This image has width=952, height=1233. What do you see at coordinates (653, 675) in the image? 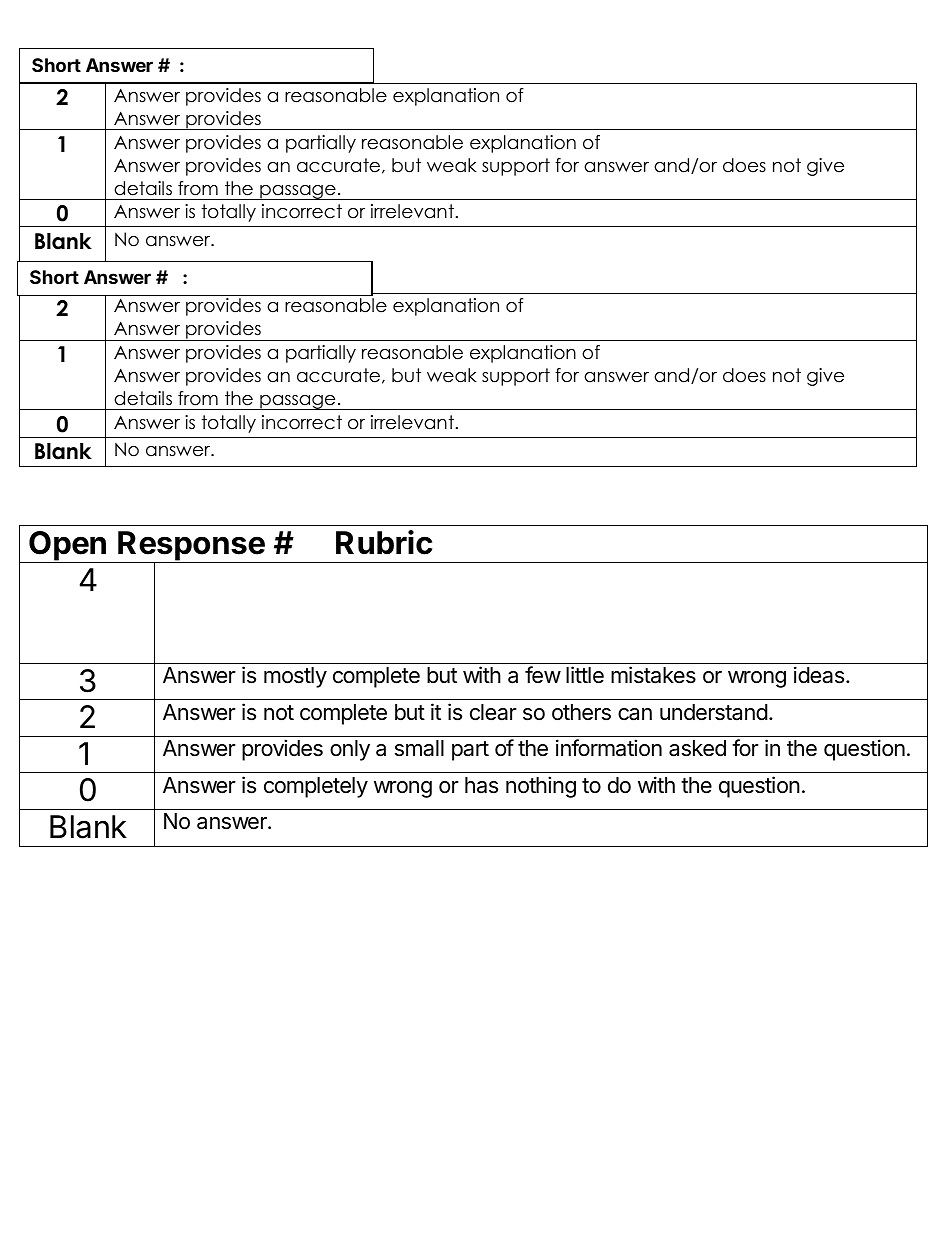
I see `mistakes` at bounding box center [653, 675].
